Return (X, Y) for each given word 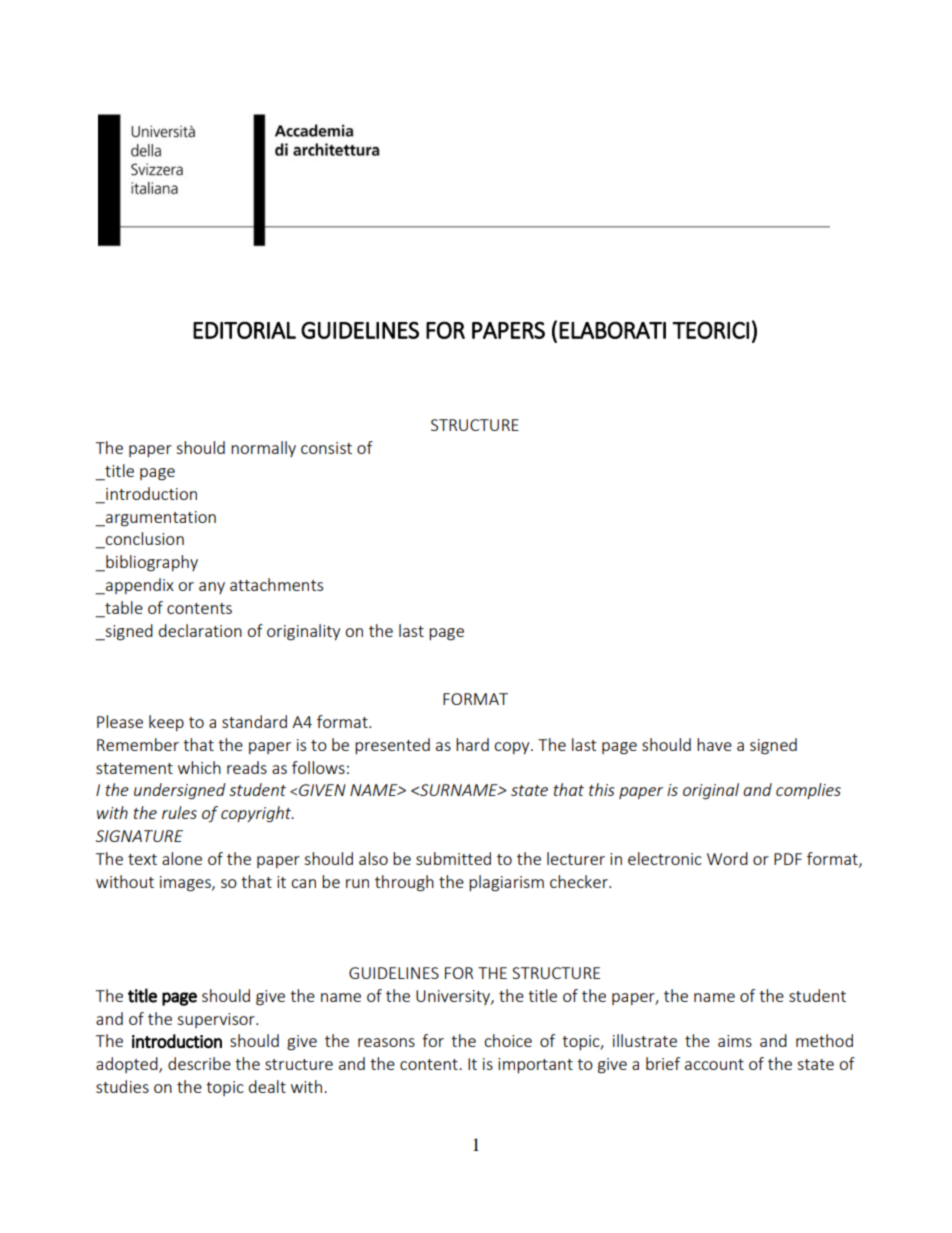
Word (727, 858)
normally (263, 449)
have (714, 744)
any (212, 588)
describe (199, 1063)
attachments (276, 584)
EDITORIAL (244, 330)
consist (326, 448)
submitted (453, 858)
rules (179, 812)
